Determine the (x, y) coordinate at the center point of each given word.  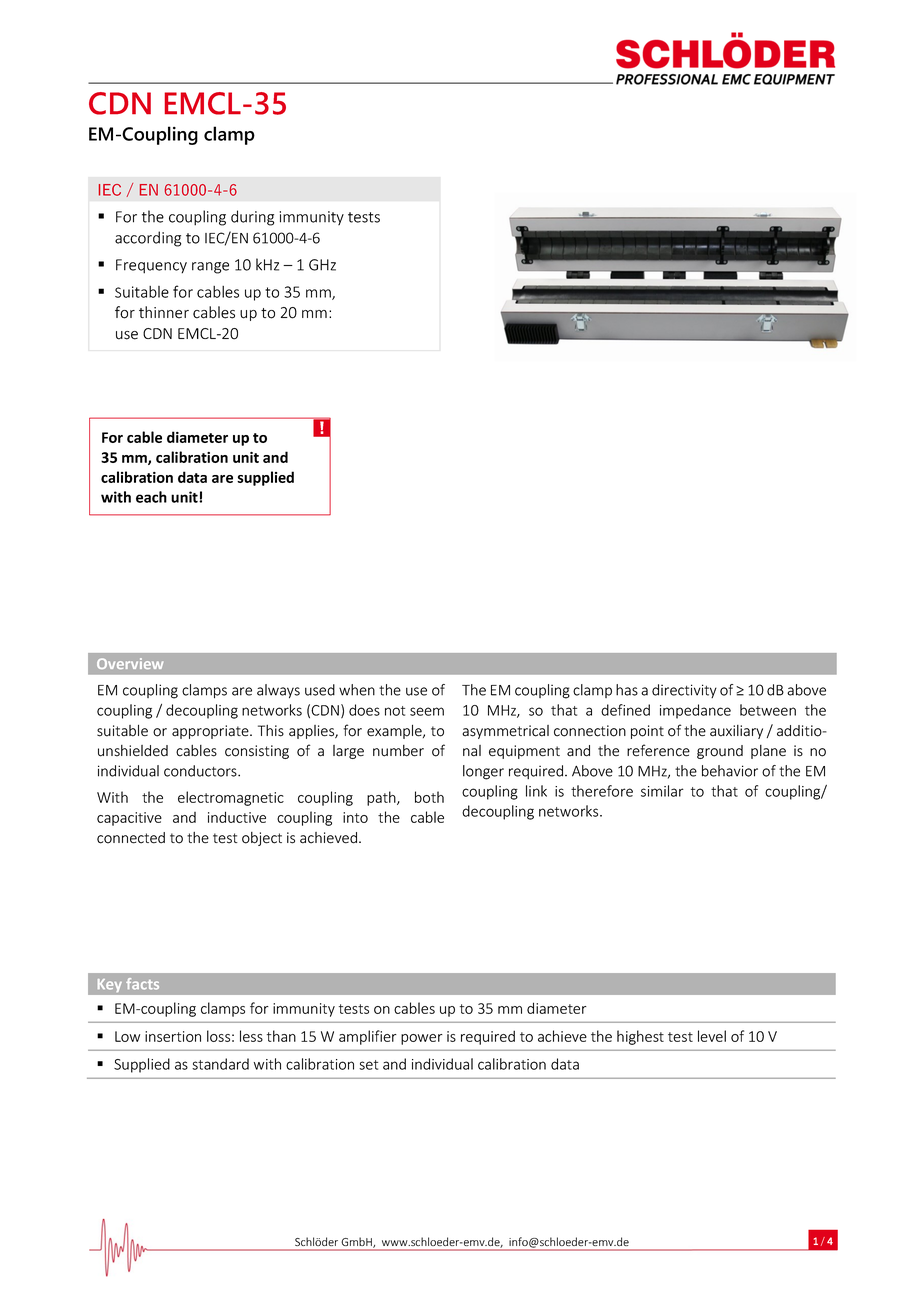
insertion (173, 1036)
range (210, 268)
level (712, 1036)
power (422, 1039)
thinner (164, 312)
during (252, 218)
